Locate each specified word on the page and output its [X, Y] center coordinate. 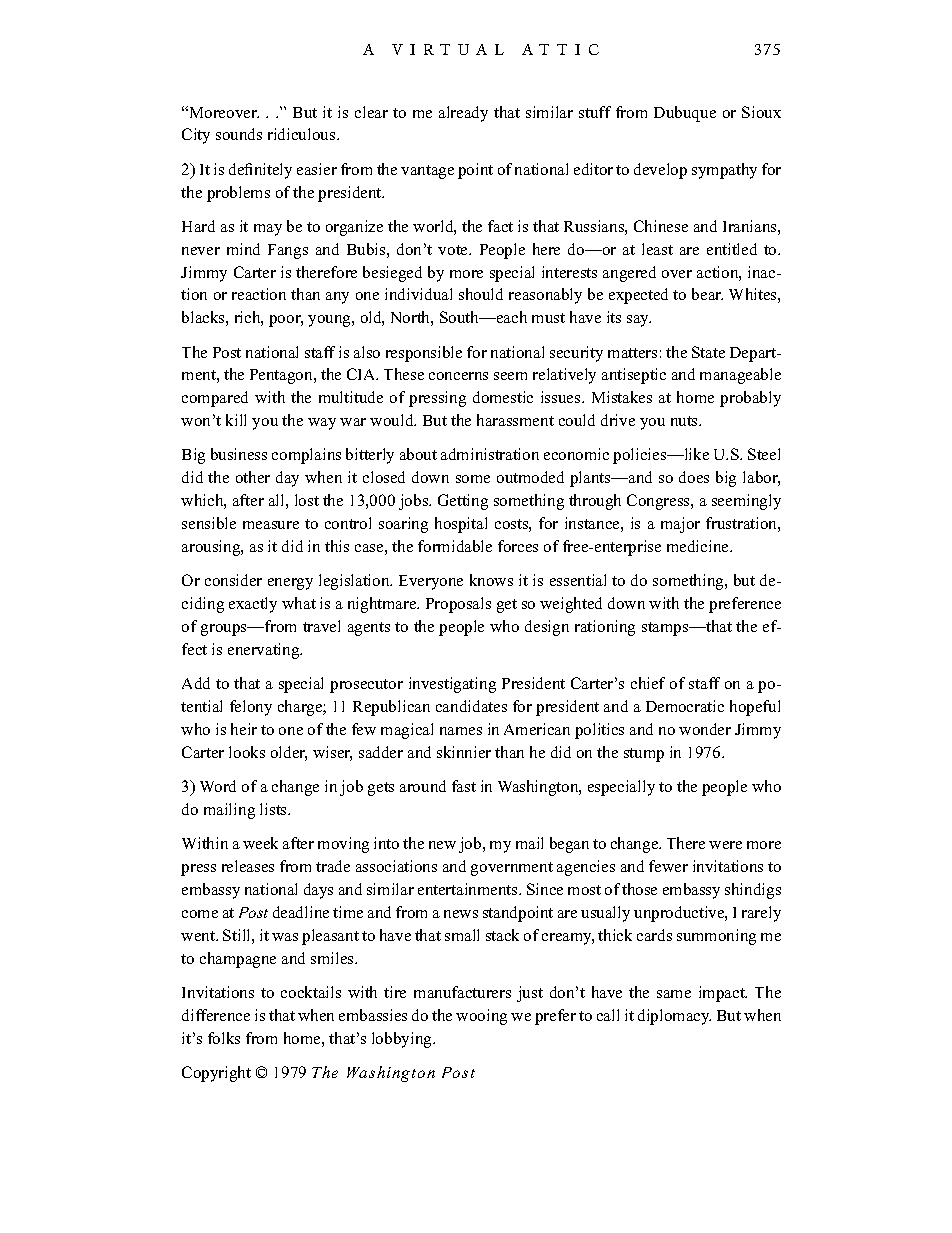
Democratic [685, 706]
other [253, 477]
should [481, 294]
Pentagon [282, 376]
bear [707, 294]
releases [248, 866]
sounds [239, 134]
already [463, 114]
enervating [265, 651]
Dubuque [685, 114]
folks [224, 1038]
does [694, 477]
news [461, 914]
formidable [455, 546]
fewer [668, 866]
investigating [452, 685]
